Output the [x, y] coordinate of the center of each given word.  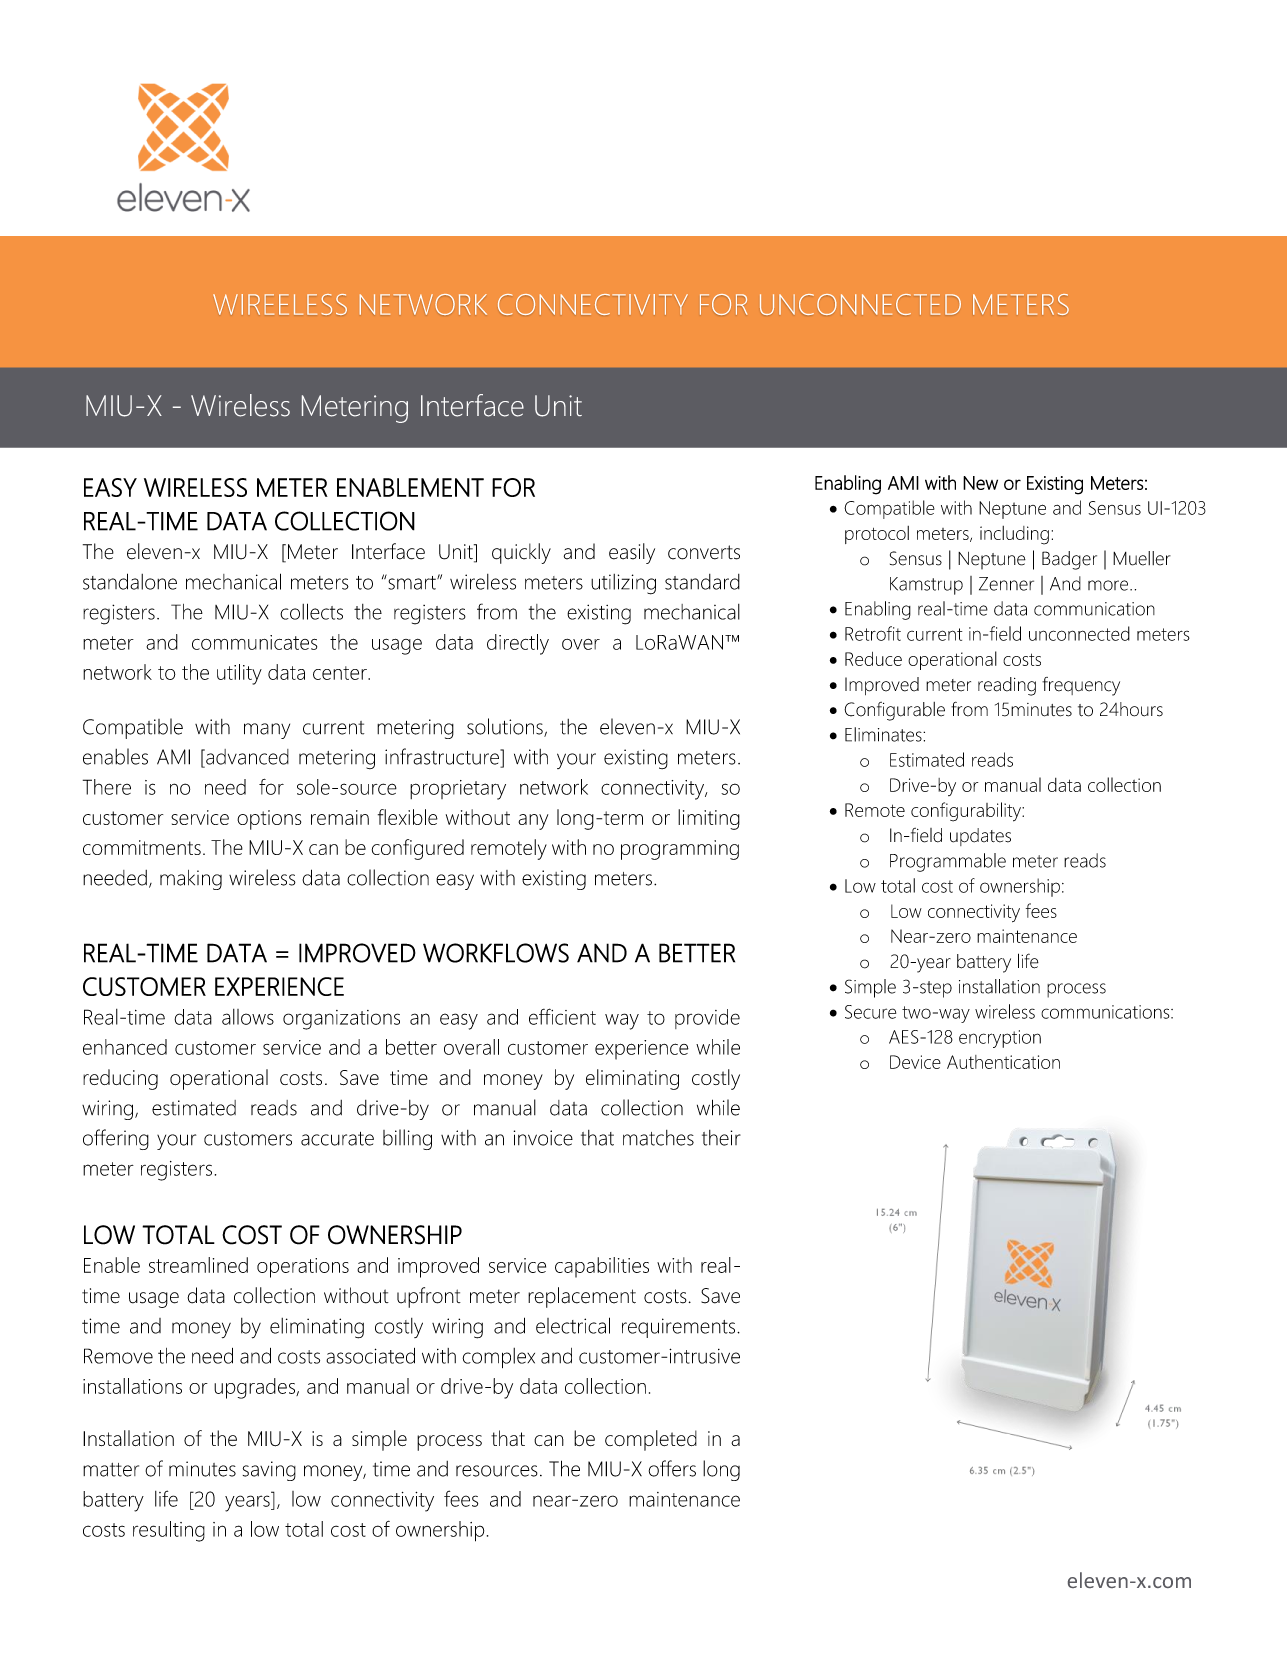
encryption [1000, 1039]
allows [248, 1017]
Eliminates [884, 734]
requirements [680, 1328]
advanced [246, 757]
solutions [506, 727]
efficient [562, 1016]
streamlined [198, 1265]
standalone [130, 581]
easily [632, 553]
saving [269, 1471]
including [1014, 535]
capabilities [602, 1267]
